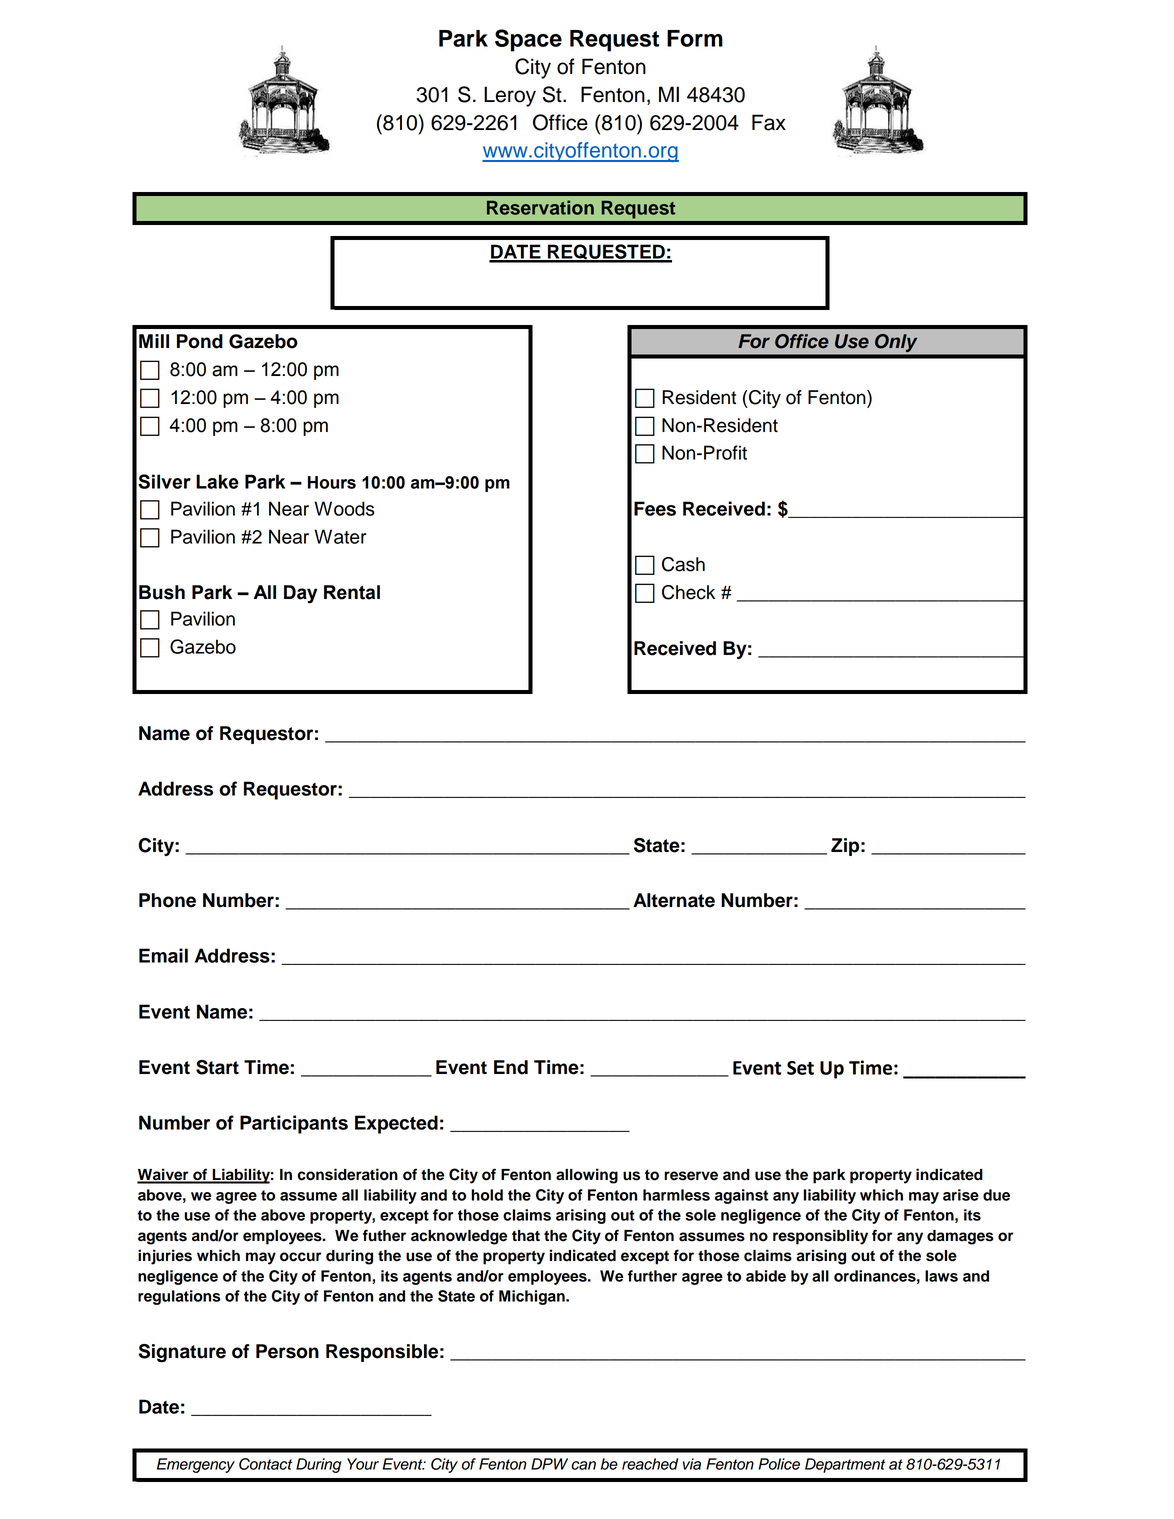 This screenshot has width=1174, height=1519. What do you see at coordinates (683, 564) in the screenshot?
I see `Cash` at bounding box center [683, 564].
